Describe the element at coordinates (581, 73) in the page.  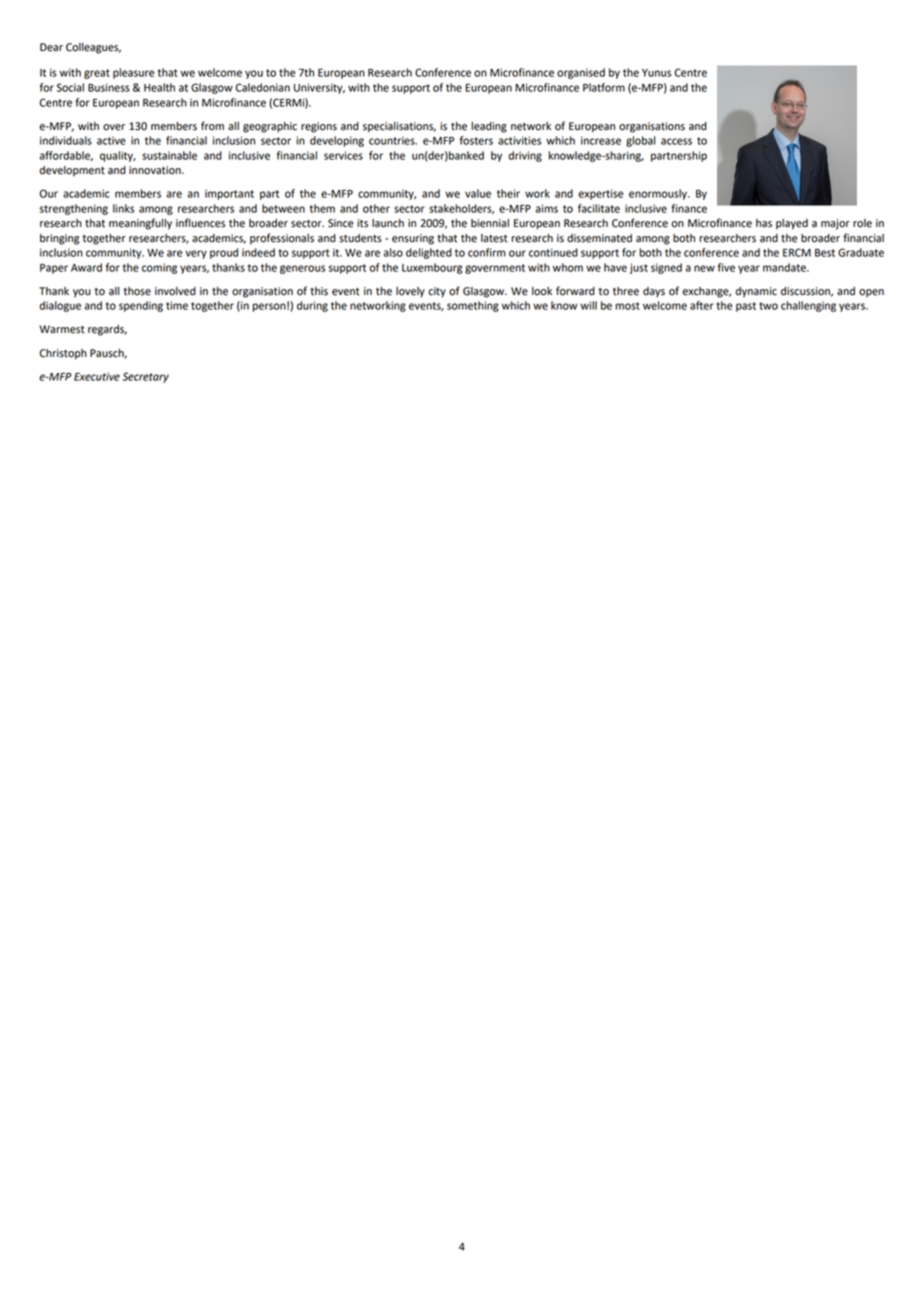
I see `organised` at that location.
